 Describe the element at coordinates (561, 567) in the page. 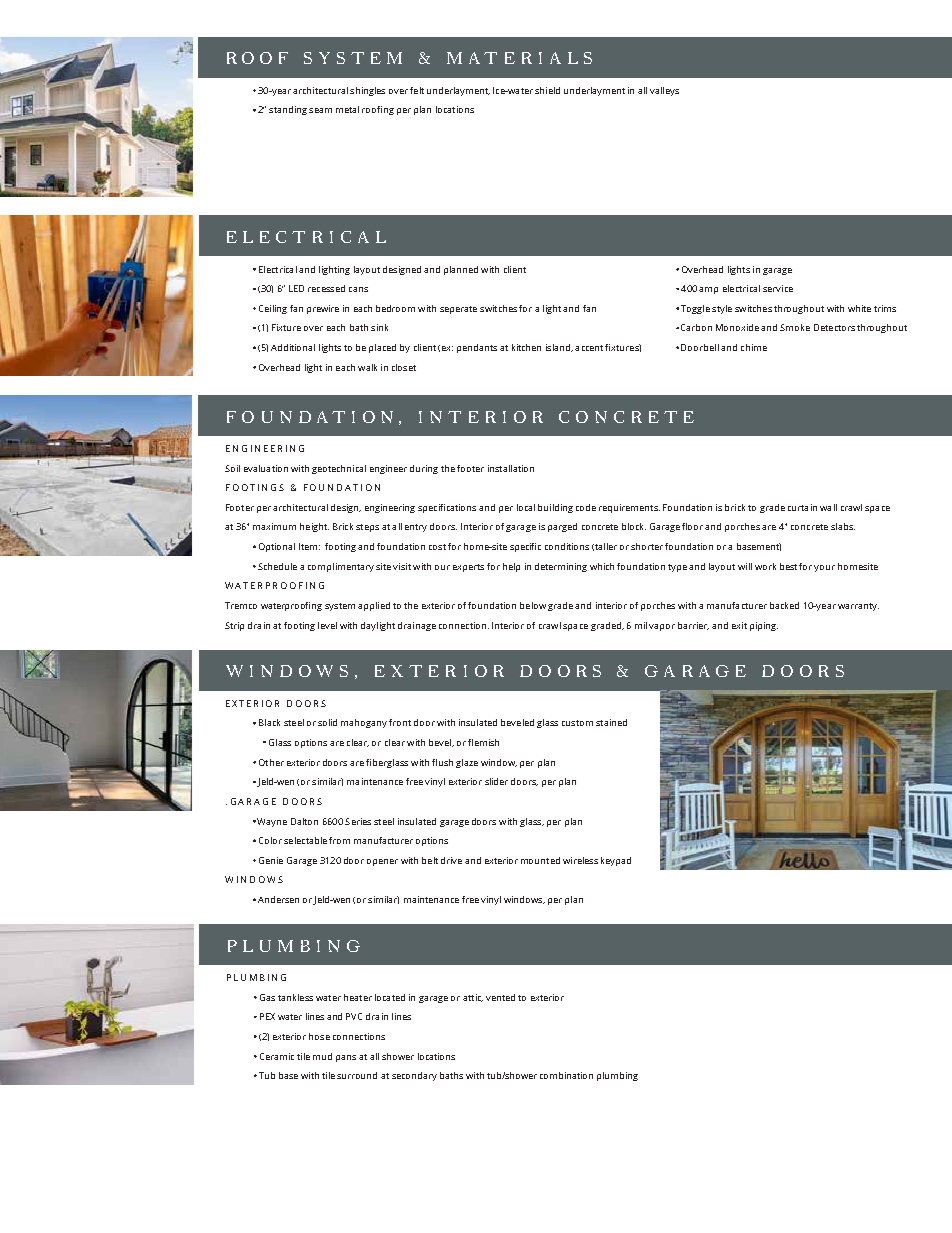

I see `determining` at that location.
